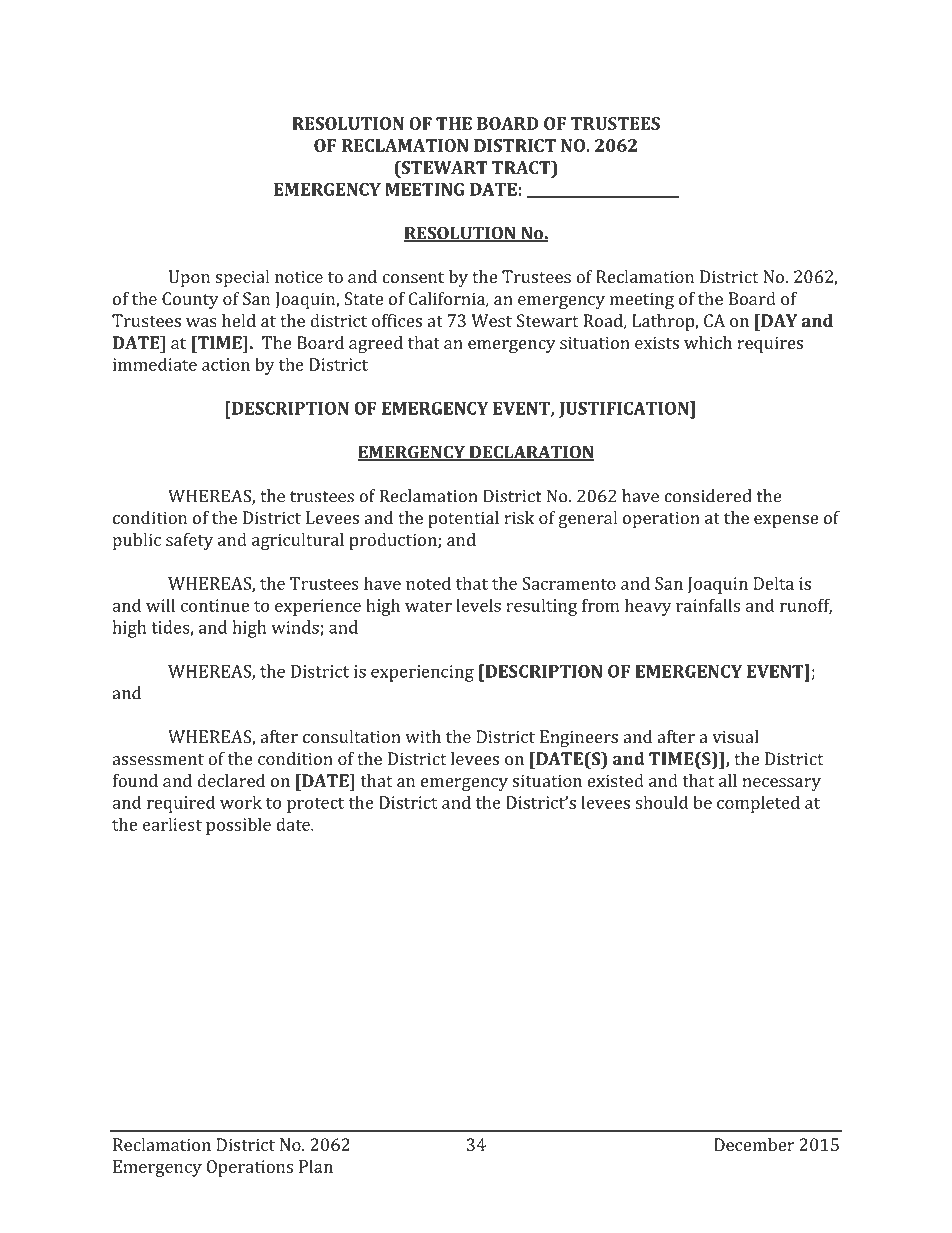 This screenshot has width=952, height=1233. Describe the element at coordinates (758, 804) in the screenshot. I see `completed` at that location.
